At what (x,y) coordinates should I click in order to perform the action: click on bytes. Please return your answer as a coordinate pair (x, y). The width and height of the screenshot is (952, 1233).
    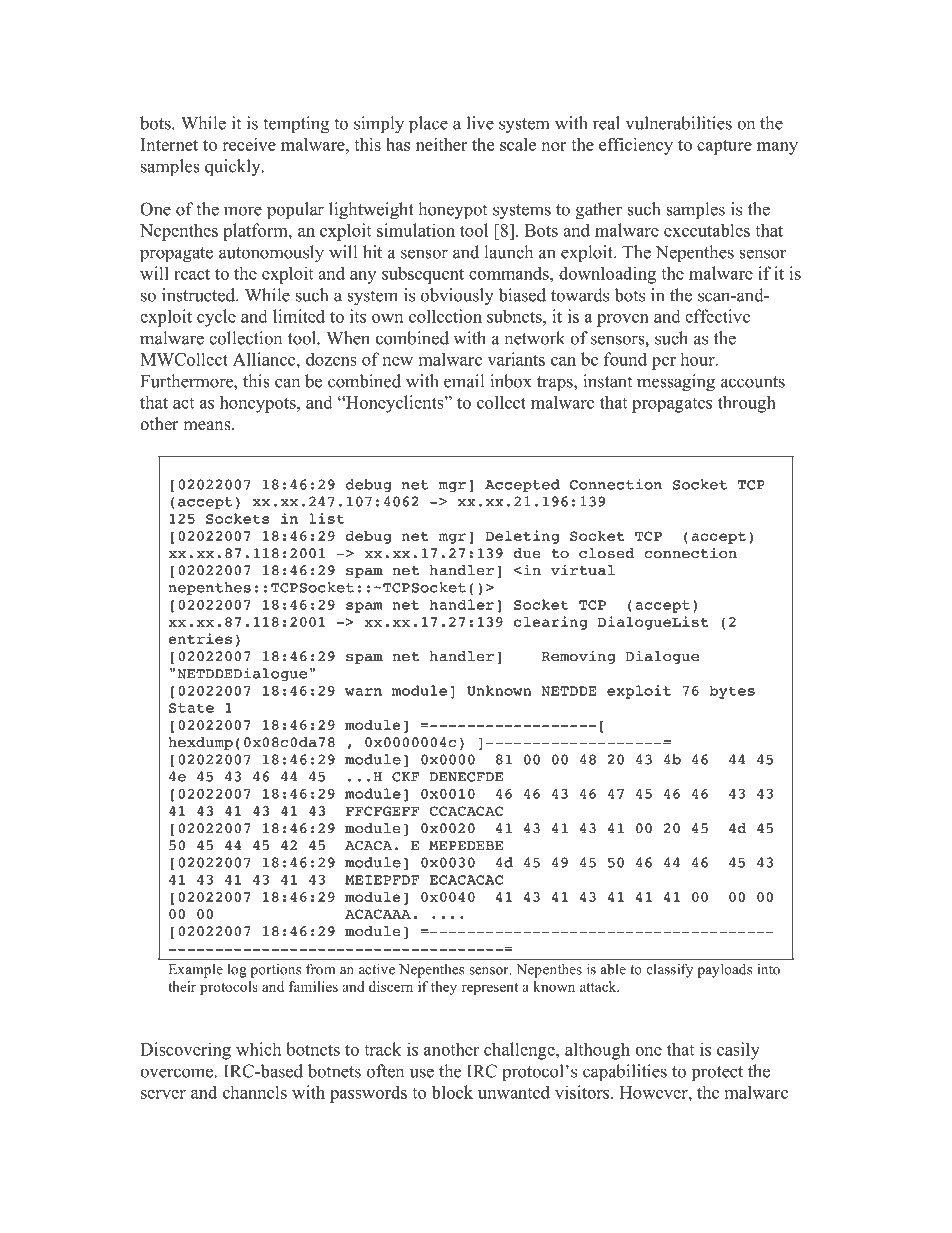
    Looking at the image, I should click on (732, 692).
